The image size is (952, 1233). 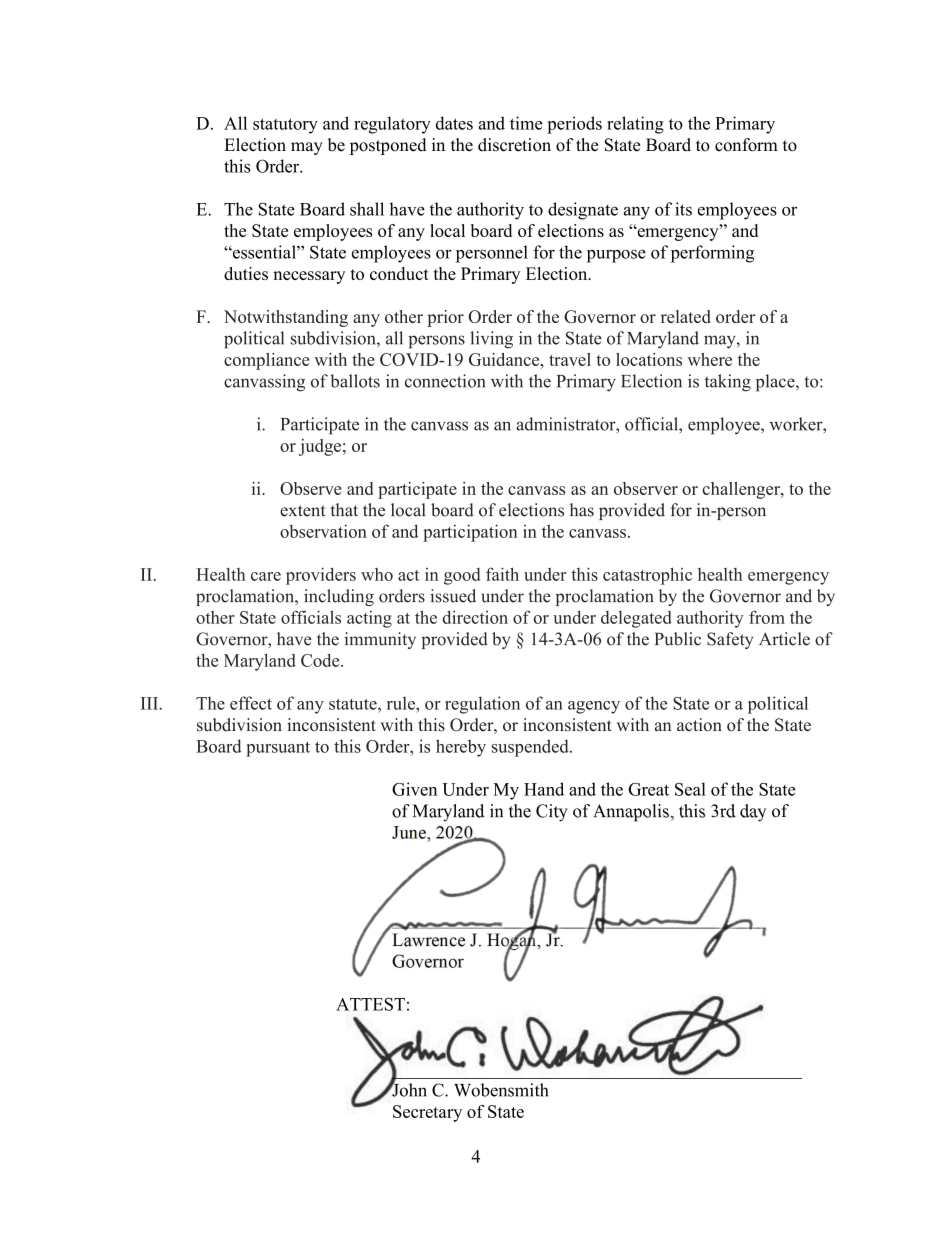 I want to click on care, so click(x=266, y=576).
